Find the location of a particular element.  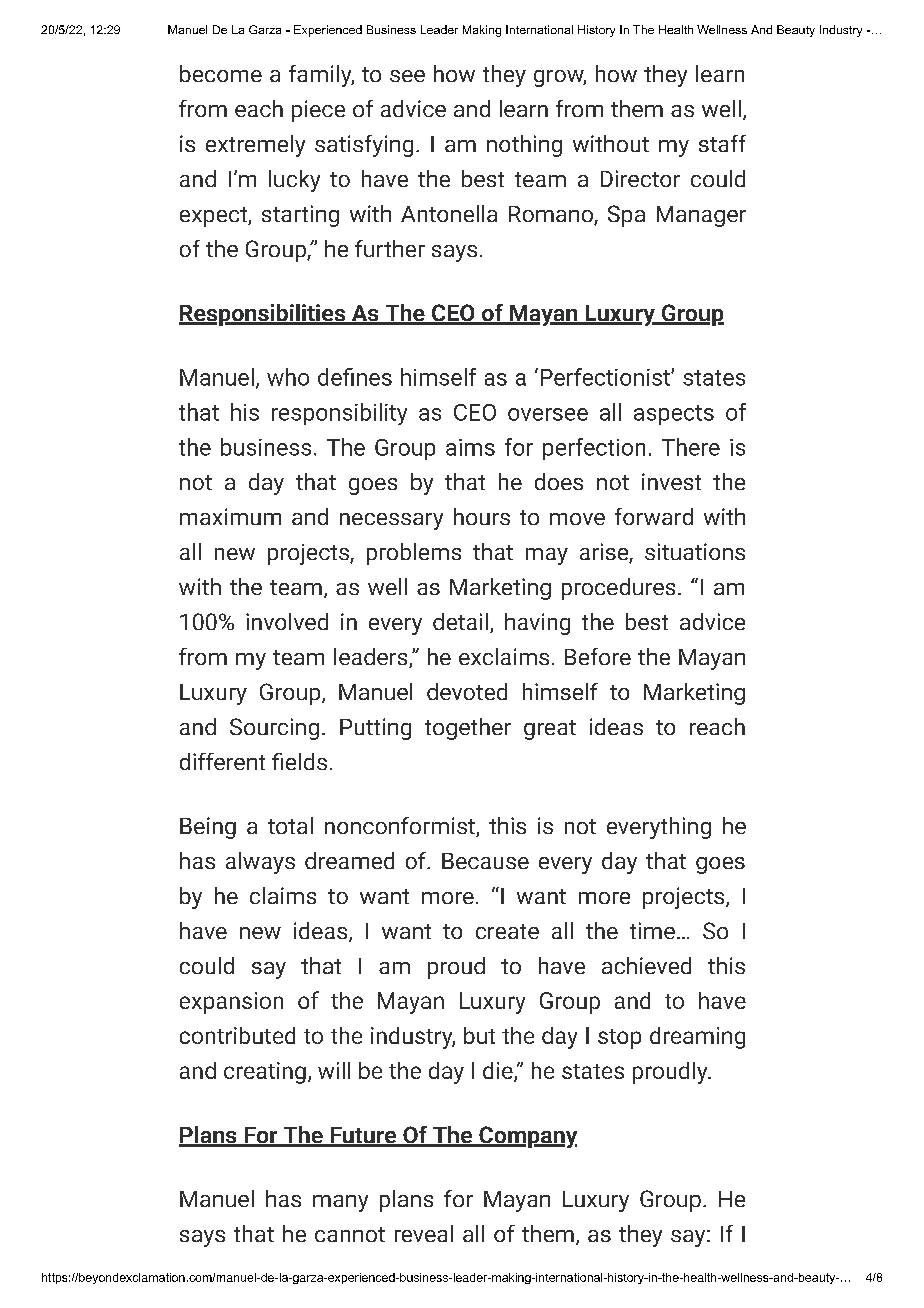

involved is located at coordinates (287, 621).
